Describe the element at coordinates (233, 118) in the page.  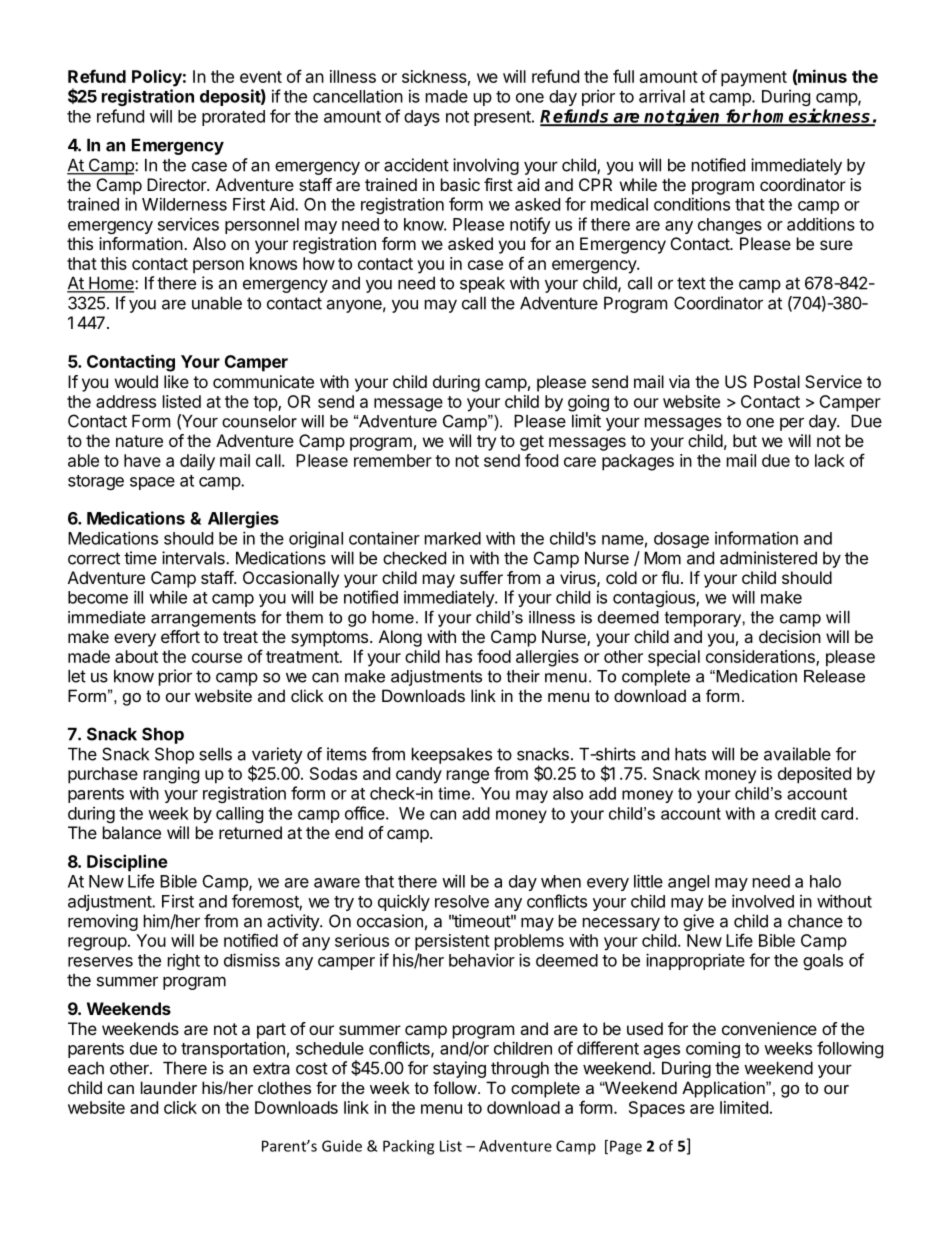
I see `prorated` at that location.
